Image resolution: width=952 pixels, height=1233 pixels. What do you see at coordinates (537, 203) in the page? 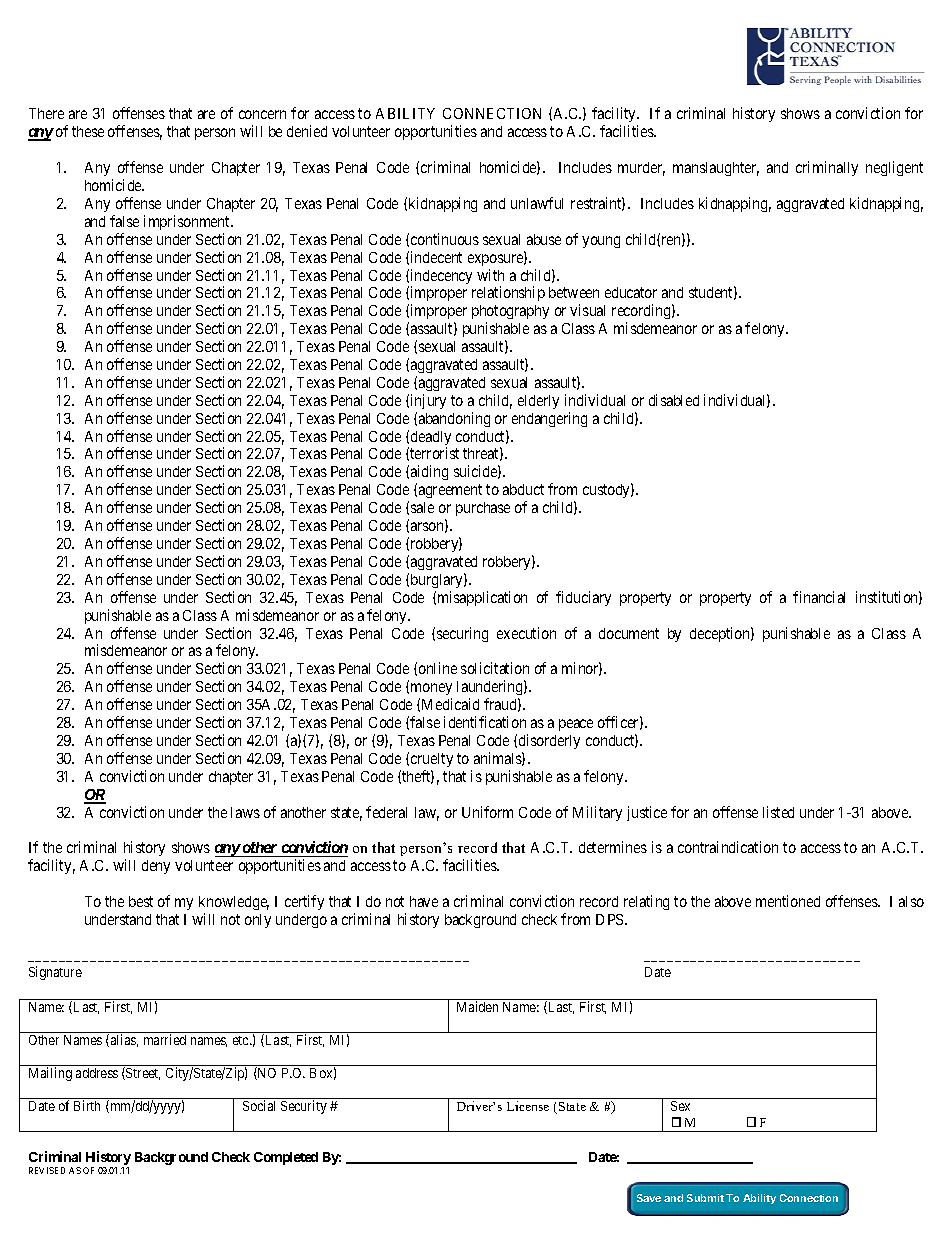
I see `unlawful` at bounding box center [537, 203].
